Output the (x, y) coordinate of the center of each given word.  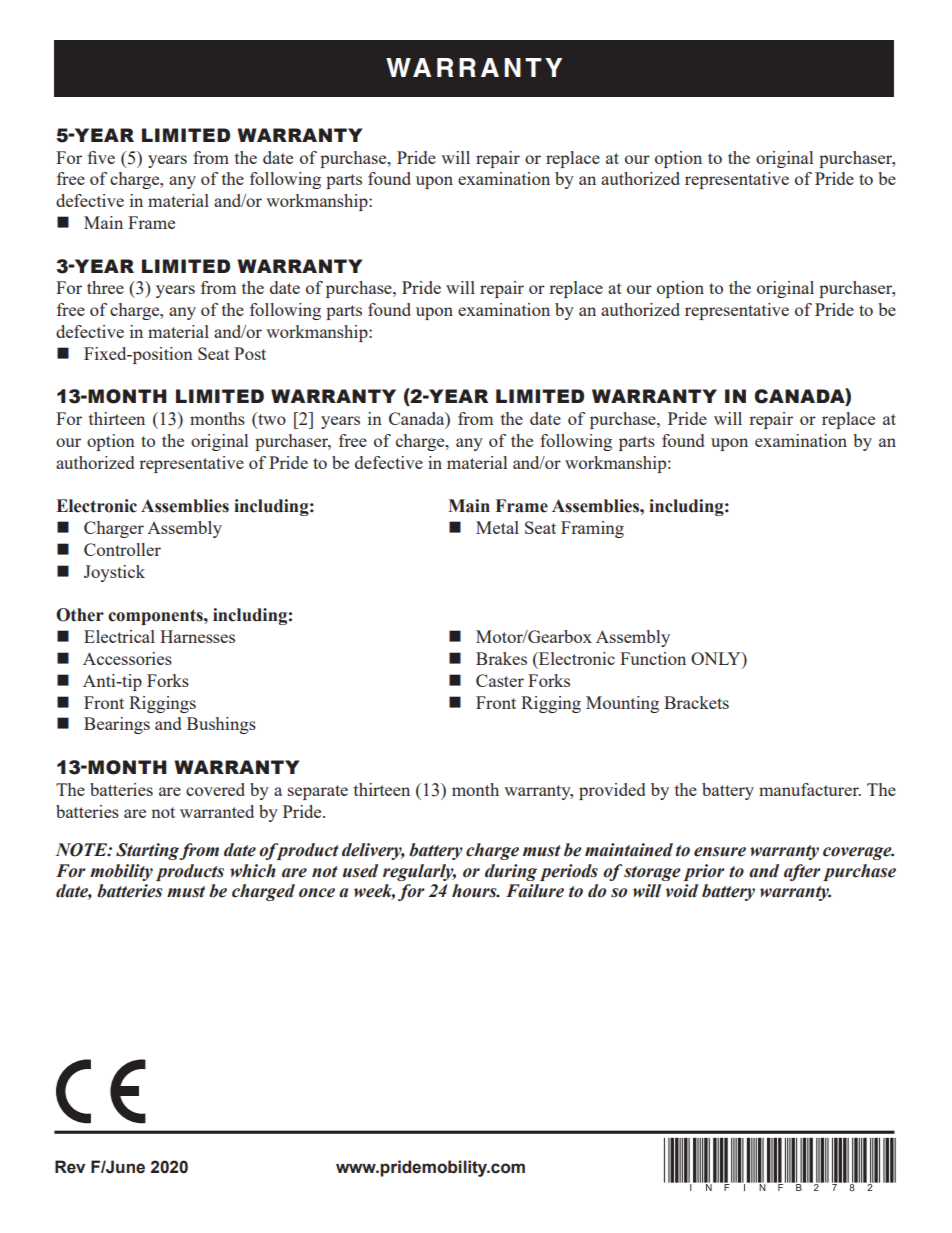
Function (653, 658)
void (682, 891)
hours (475, 891)
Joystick (114, 573)
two (271, 420)
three (105, 287)
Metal (497, 527)
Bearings (117, 725)
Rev (70, 1167)
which (253, 871)
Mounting (622, 704)
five (101, 157)
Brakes (501, 658)
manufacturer (810, 789)
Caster (500, 680)
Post (250, 353)
